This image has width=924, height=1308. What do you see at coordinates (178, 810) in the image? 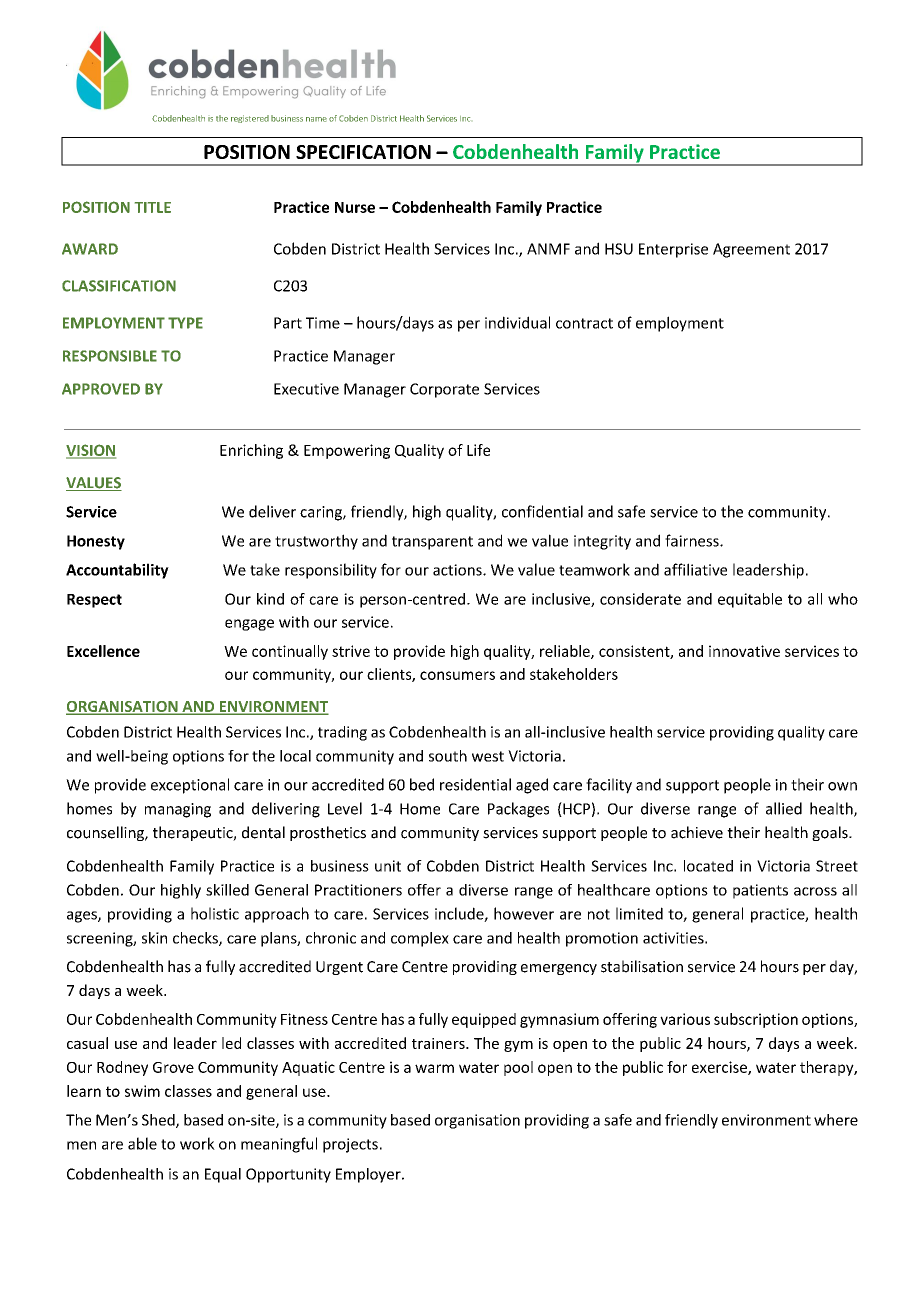
I see `managing` at bounding box center [178, 810].
